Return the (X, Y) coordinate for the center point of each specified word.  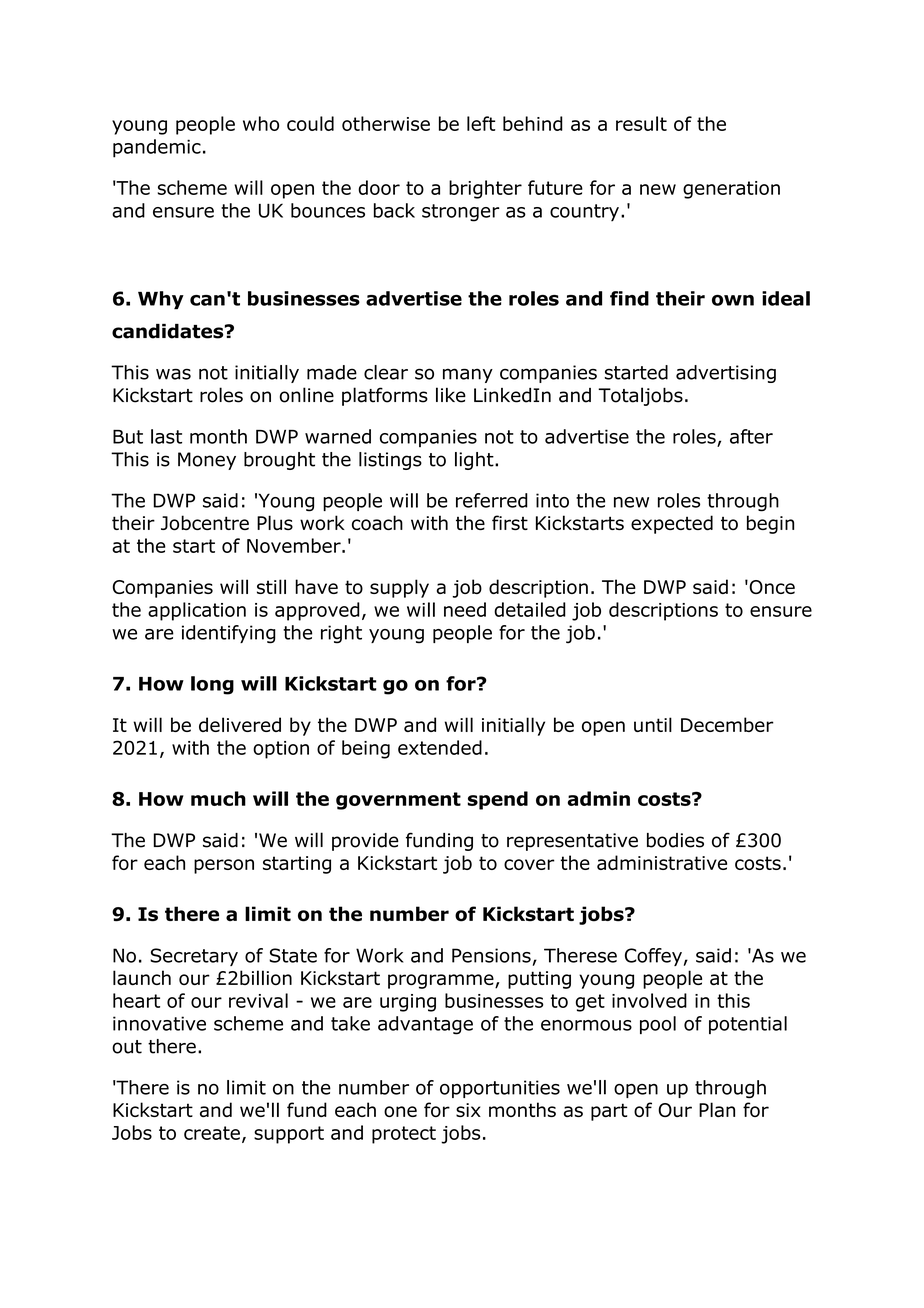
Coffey (653, 957)
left (481, 123)
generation (731, 190)
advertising (726, 374)
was (173, 374)
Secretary (194, 957)
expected (672, 524)
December (727, 724)
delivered (240, 724)
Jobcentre (205, 523)
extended (440, 747)
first (510, 522)
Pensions (491, 955)
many (468, 375)
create (212, 1133)
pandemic (157, 148)
